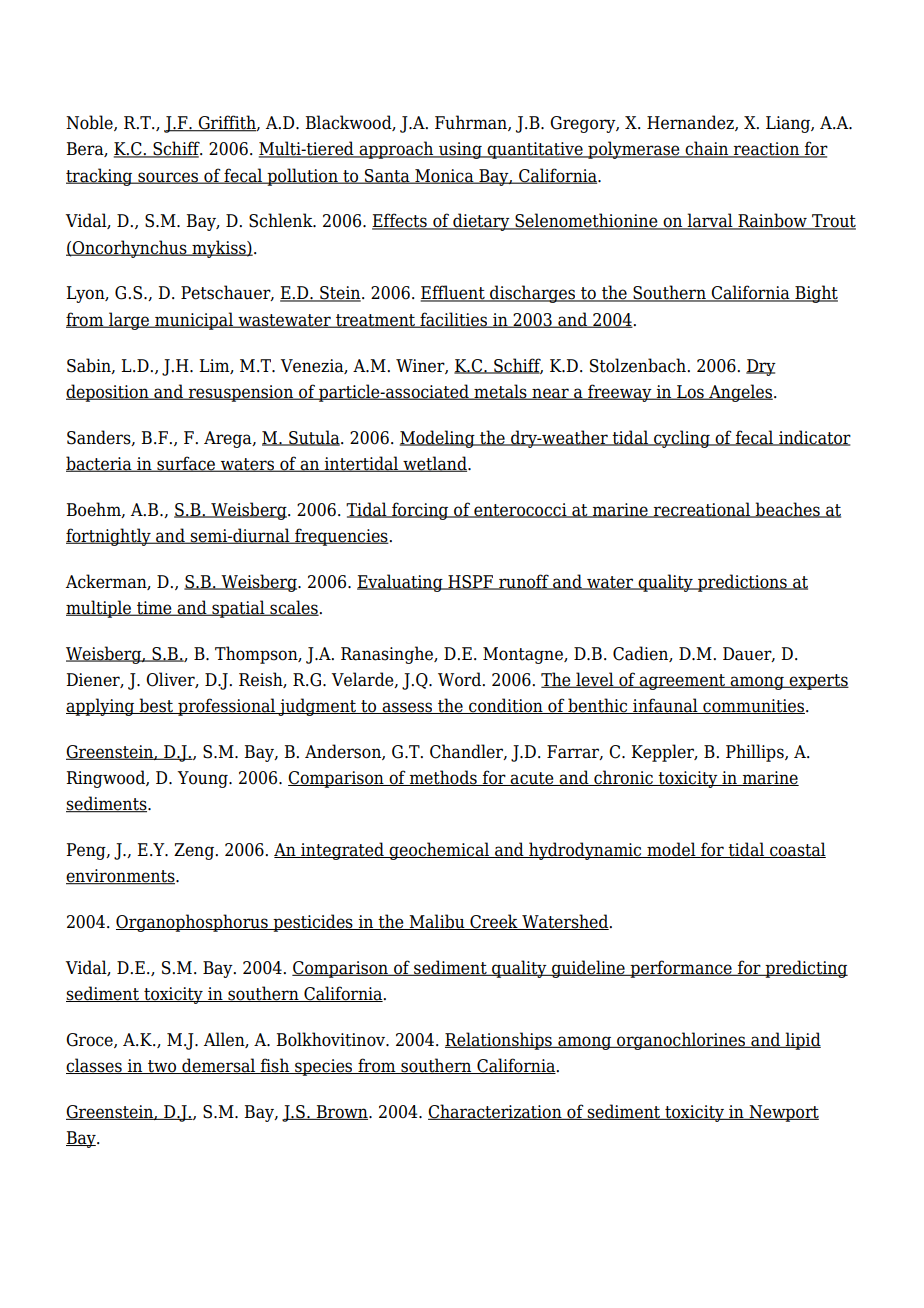 Image resolution: width=924 pixels, height=1308 pixels. What do you see at coordinates (783, 1113) in the image?
I see `Newport` at bounding box center [783, 1113].
